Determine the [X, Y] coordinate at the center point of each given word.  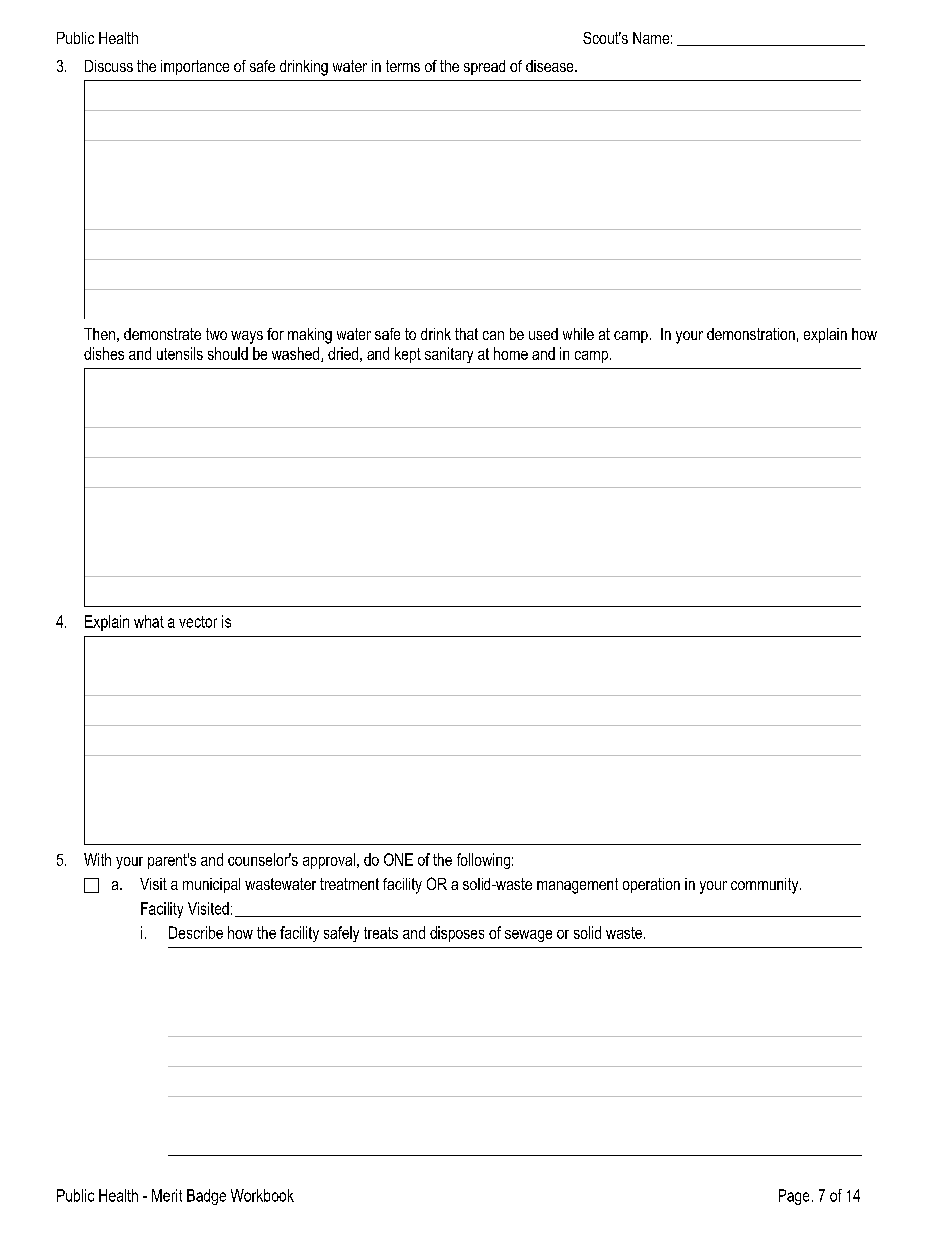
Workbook [262, 1195]
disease [551, 66]
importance [195, 67]
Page [794, 1197]
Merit [167, 1195]
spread [484, 67]
